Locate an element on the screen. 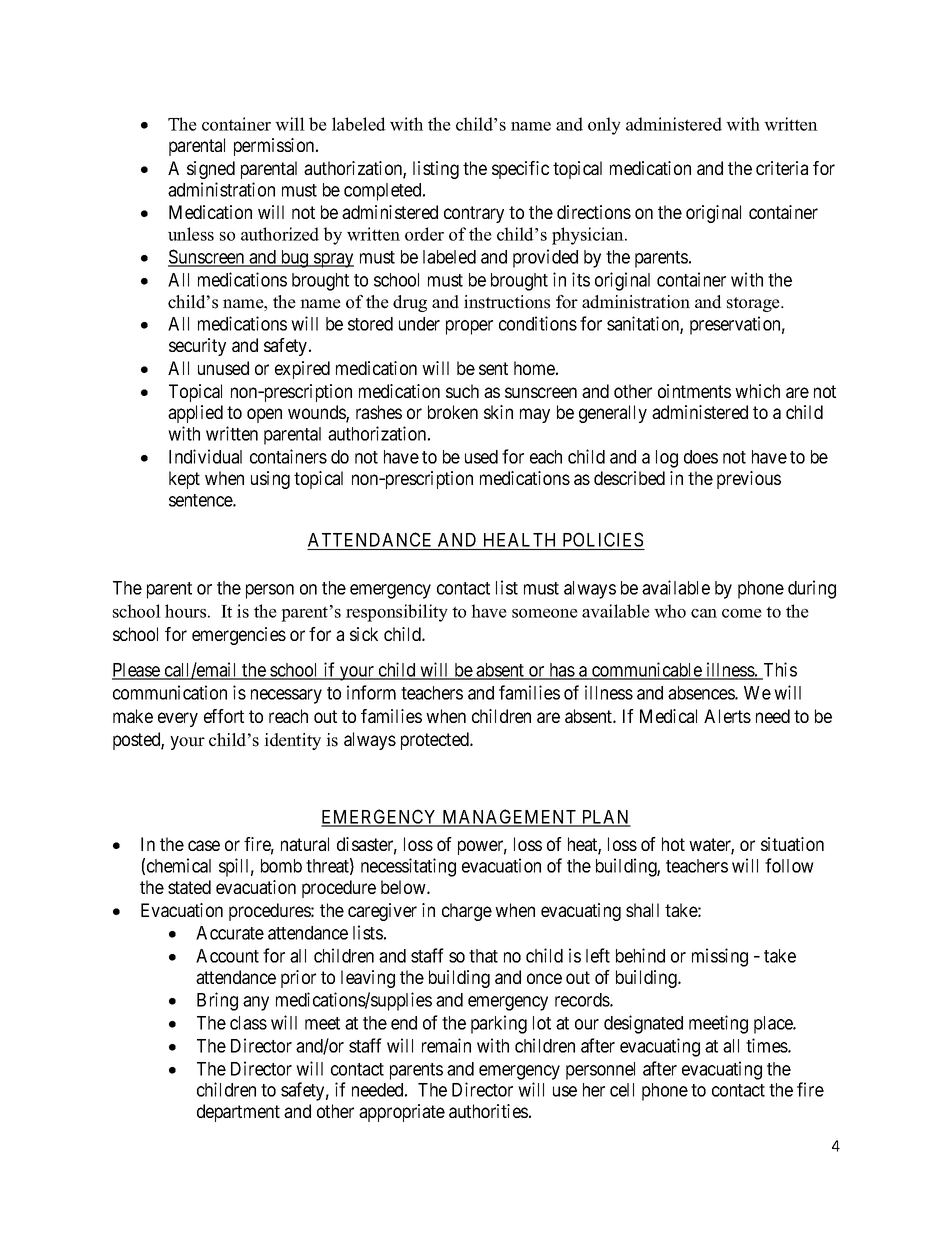 Image resolution: width=952 pixels, height=1233 pixels. specific is located at coordinates (520, 170).
